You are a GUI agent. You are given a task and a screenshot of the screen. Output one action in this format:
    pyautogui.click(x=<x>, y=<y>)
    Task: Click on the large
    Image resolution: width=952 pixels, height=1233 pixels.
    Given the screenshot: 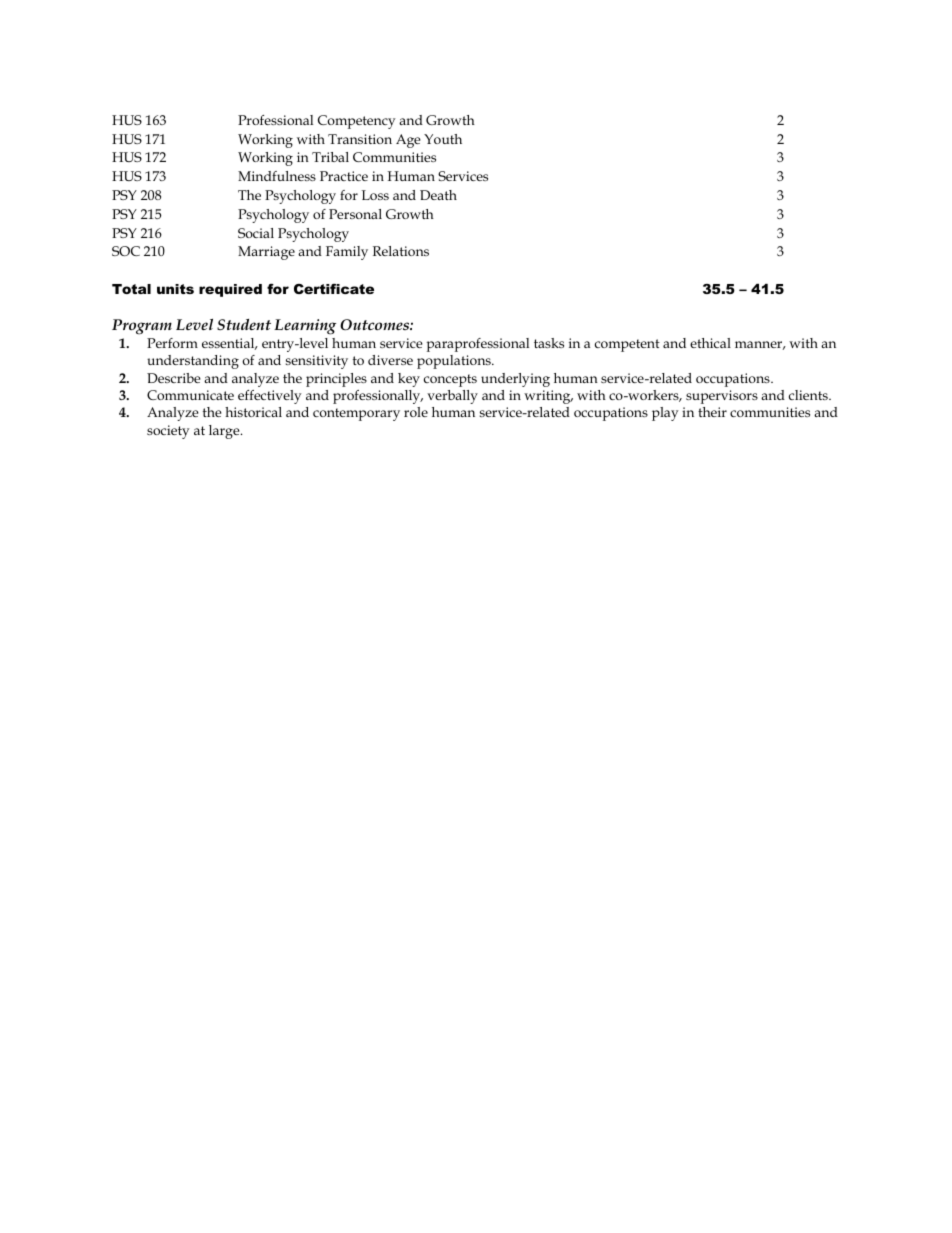 What is the action you would take?
    pyautogui.click(x=225, y=432)
